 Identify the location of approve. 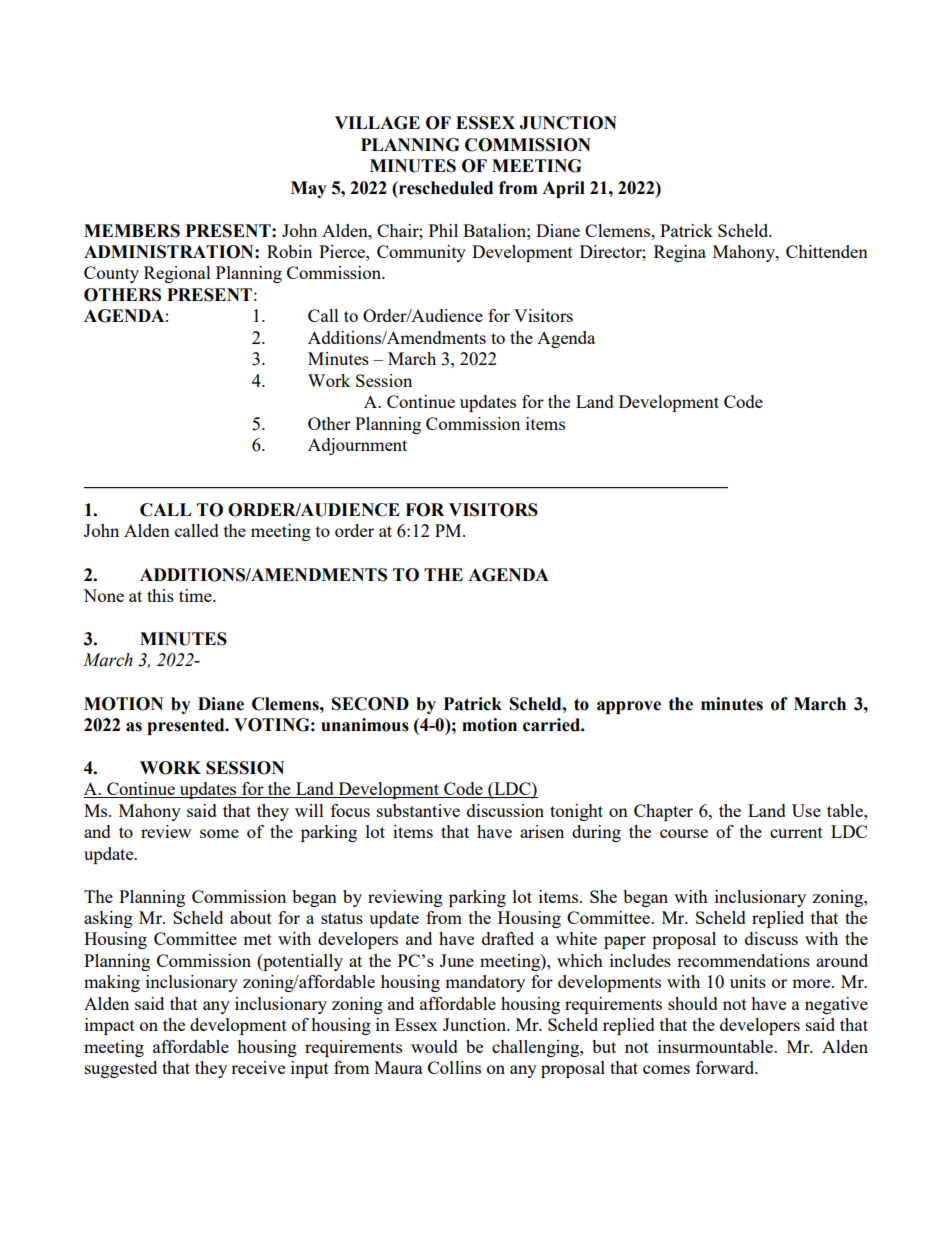
(629, 707).
